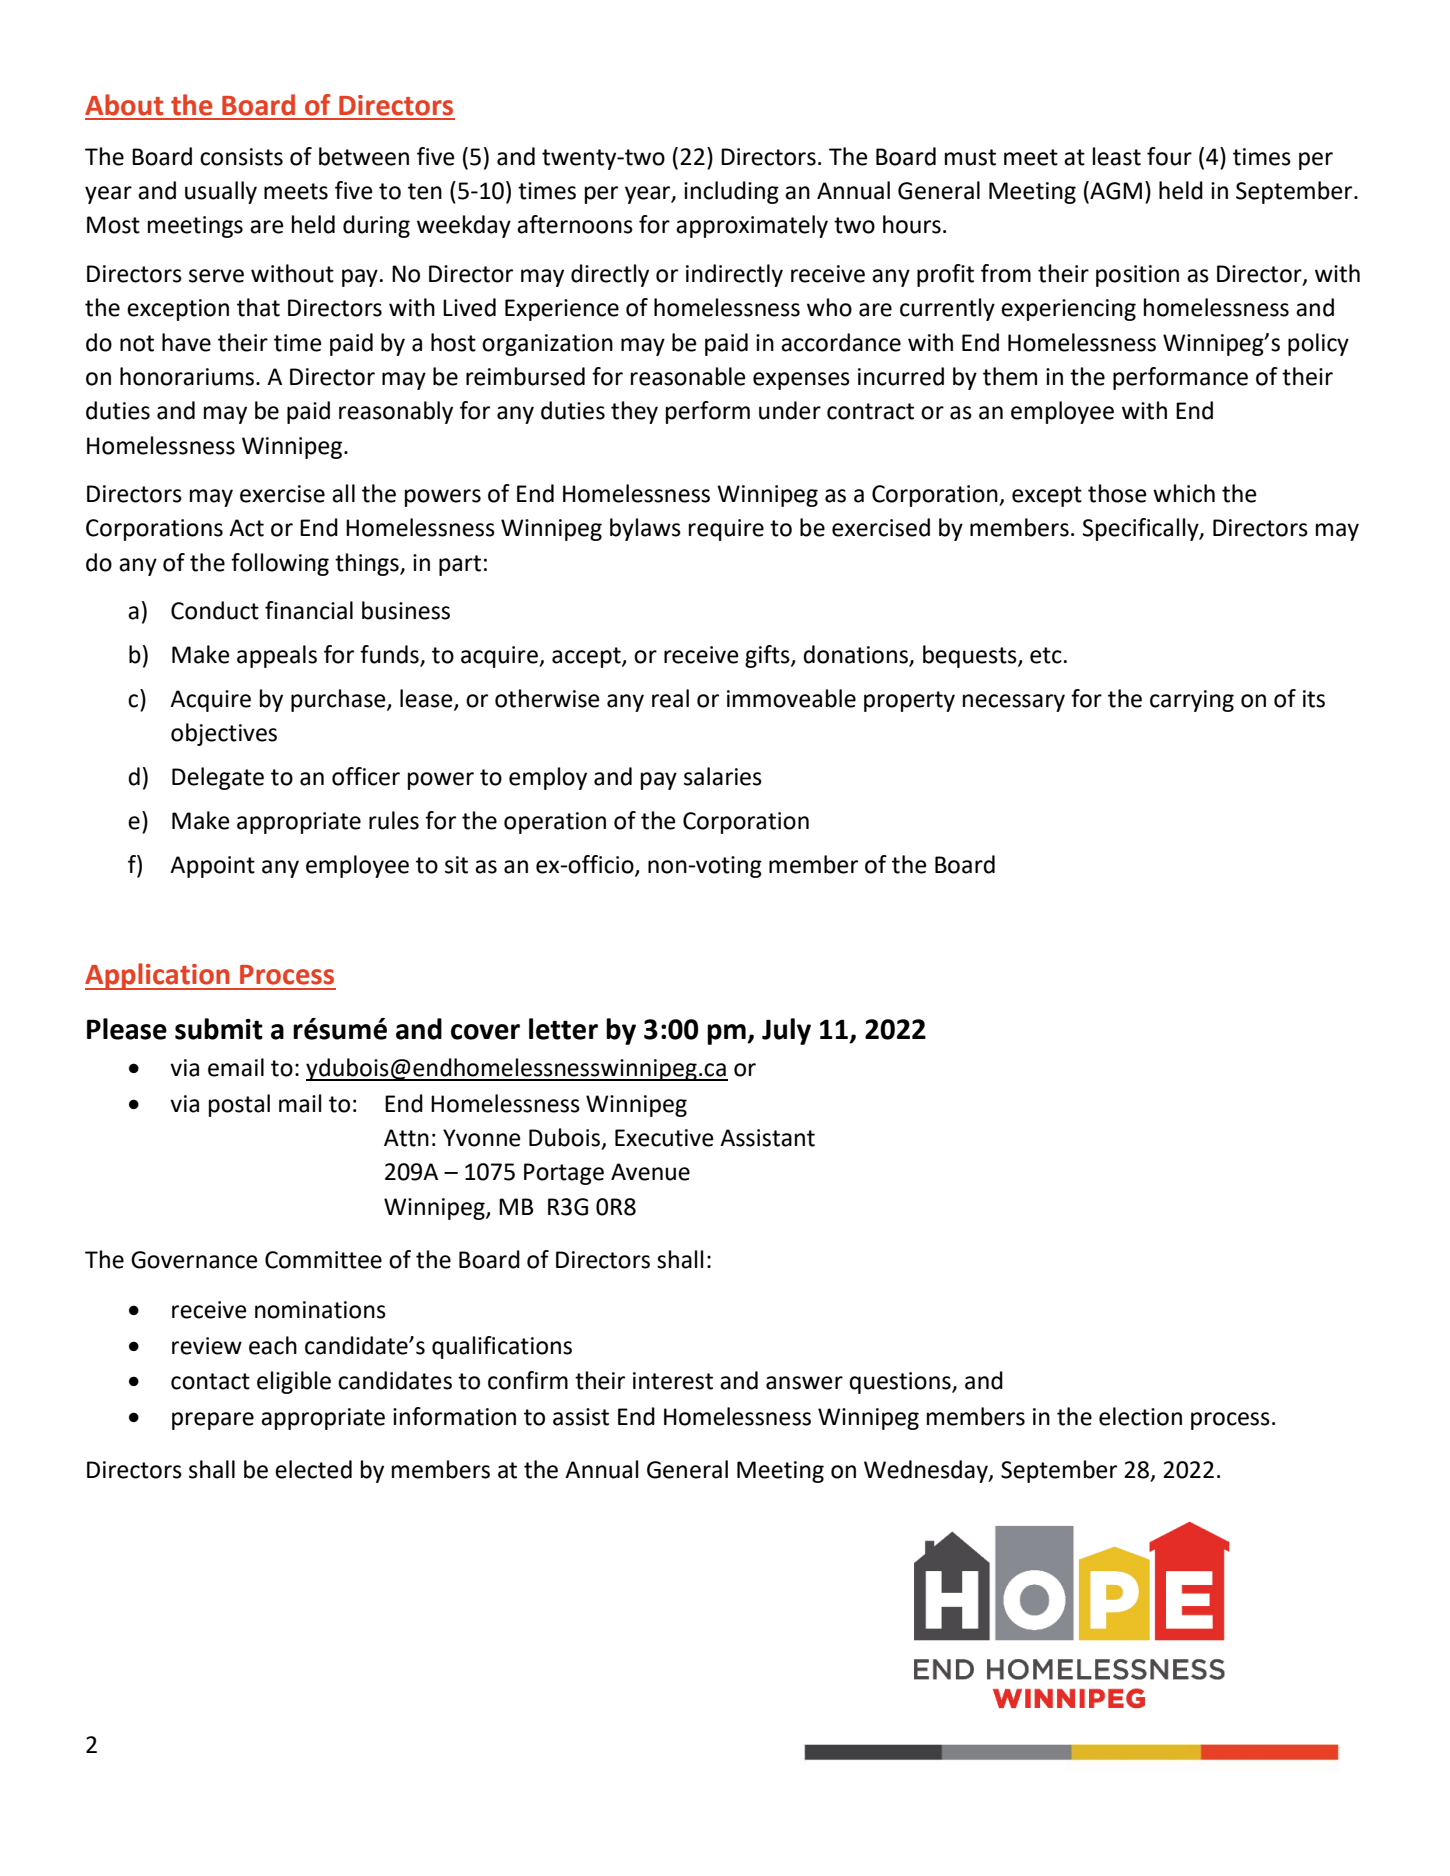 This image has width=1450, height=1876. I want to click on July, so click(786, 1031).
